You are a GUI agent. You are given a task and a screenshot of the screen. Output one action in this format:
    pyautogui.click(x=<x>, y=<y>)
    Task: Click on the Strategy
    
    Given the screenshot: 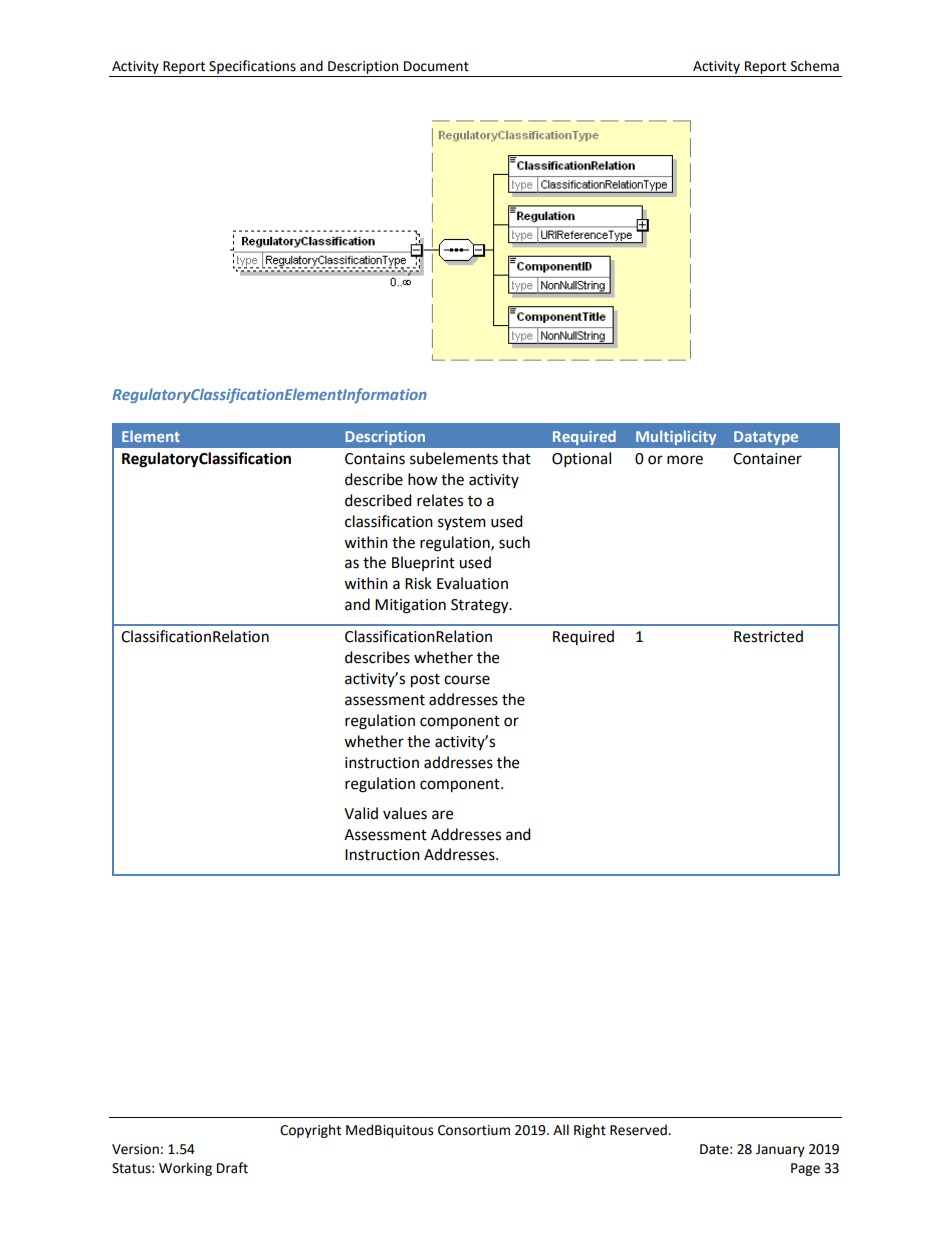 What is the action you would take?
    pyautogui.click(x=481, y=606)
